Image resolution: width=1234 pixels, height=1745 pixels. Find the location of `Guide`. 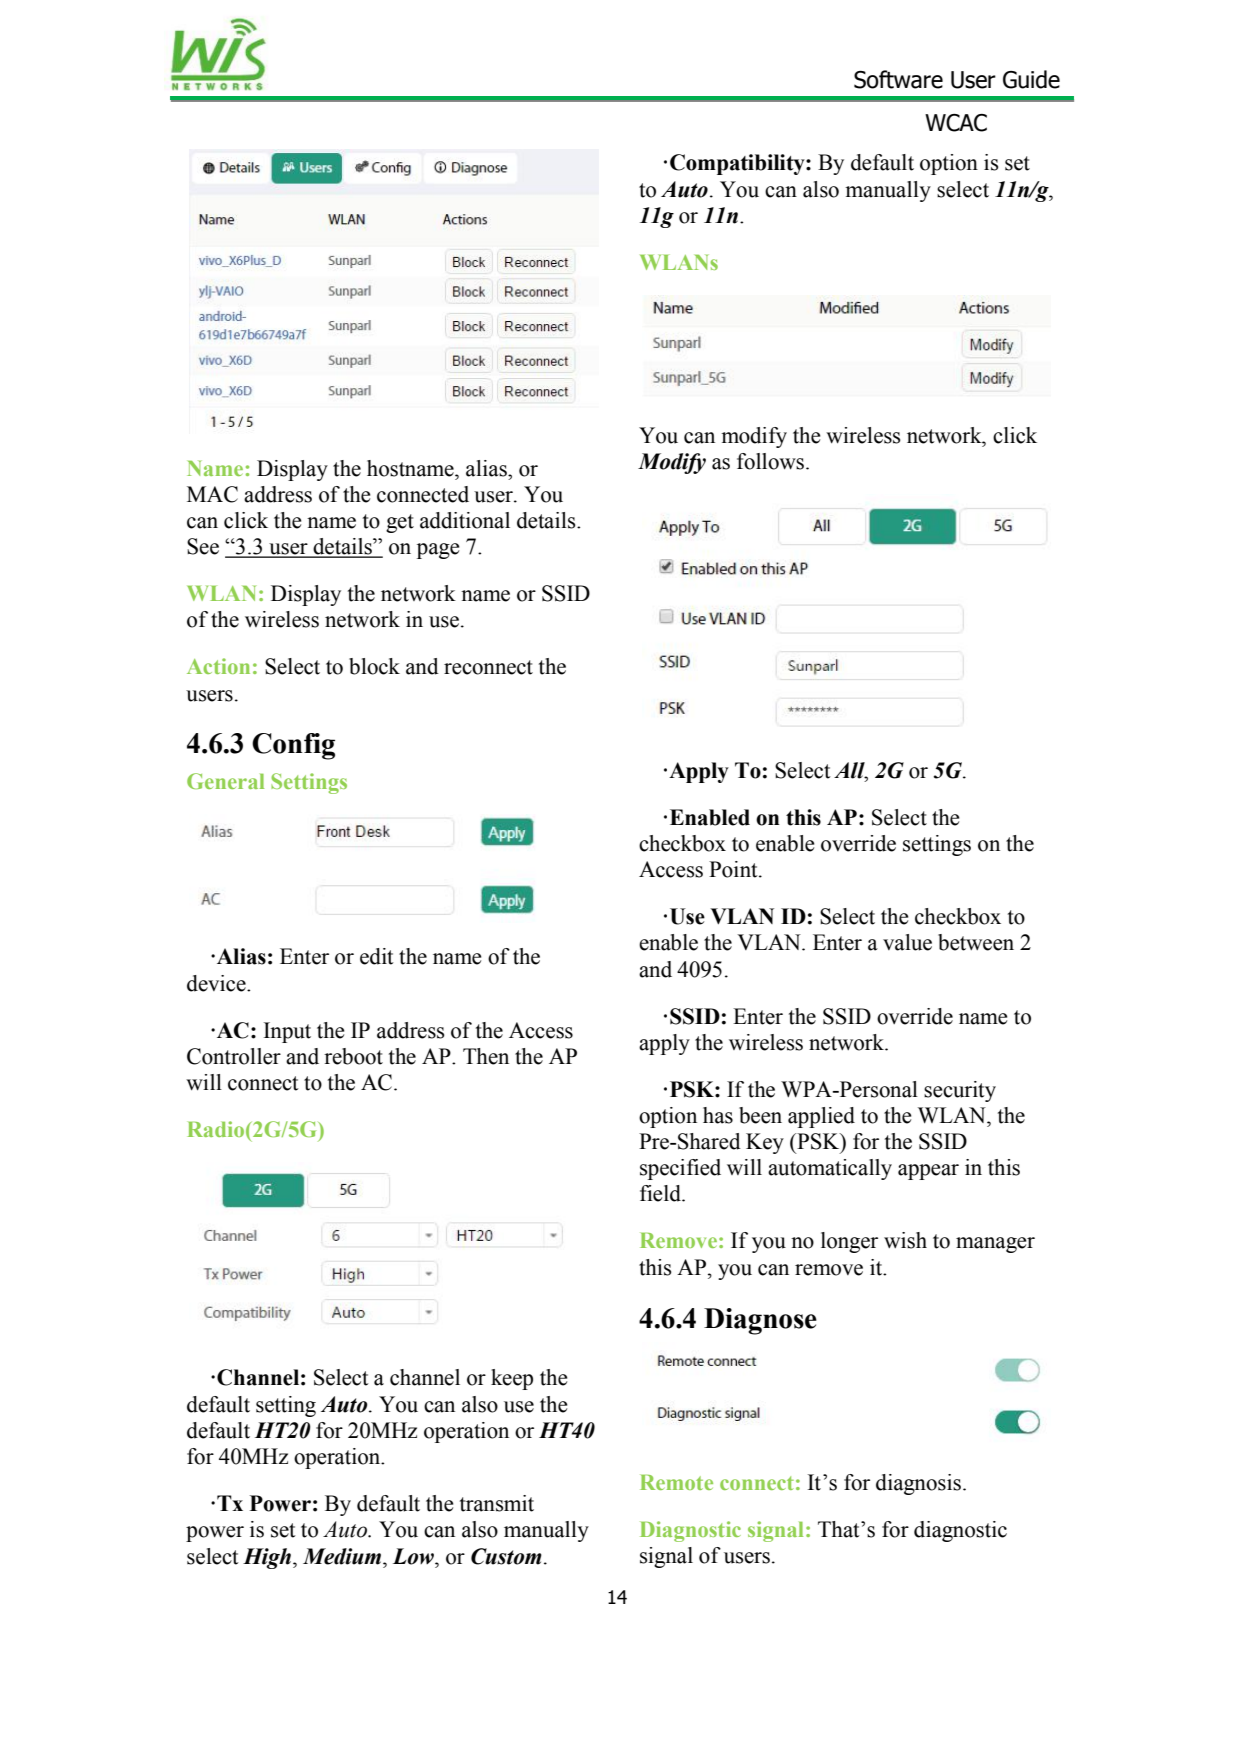

Guide is located at coordinates (1031, 79).
